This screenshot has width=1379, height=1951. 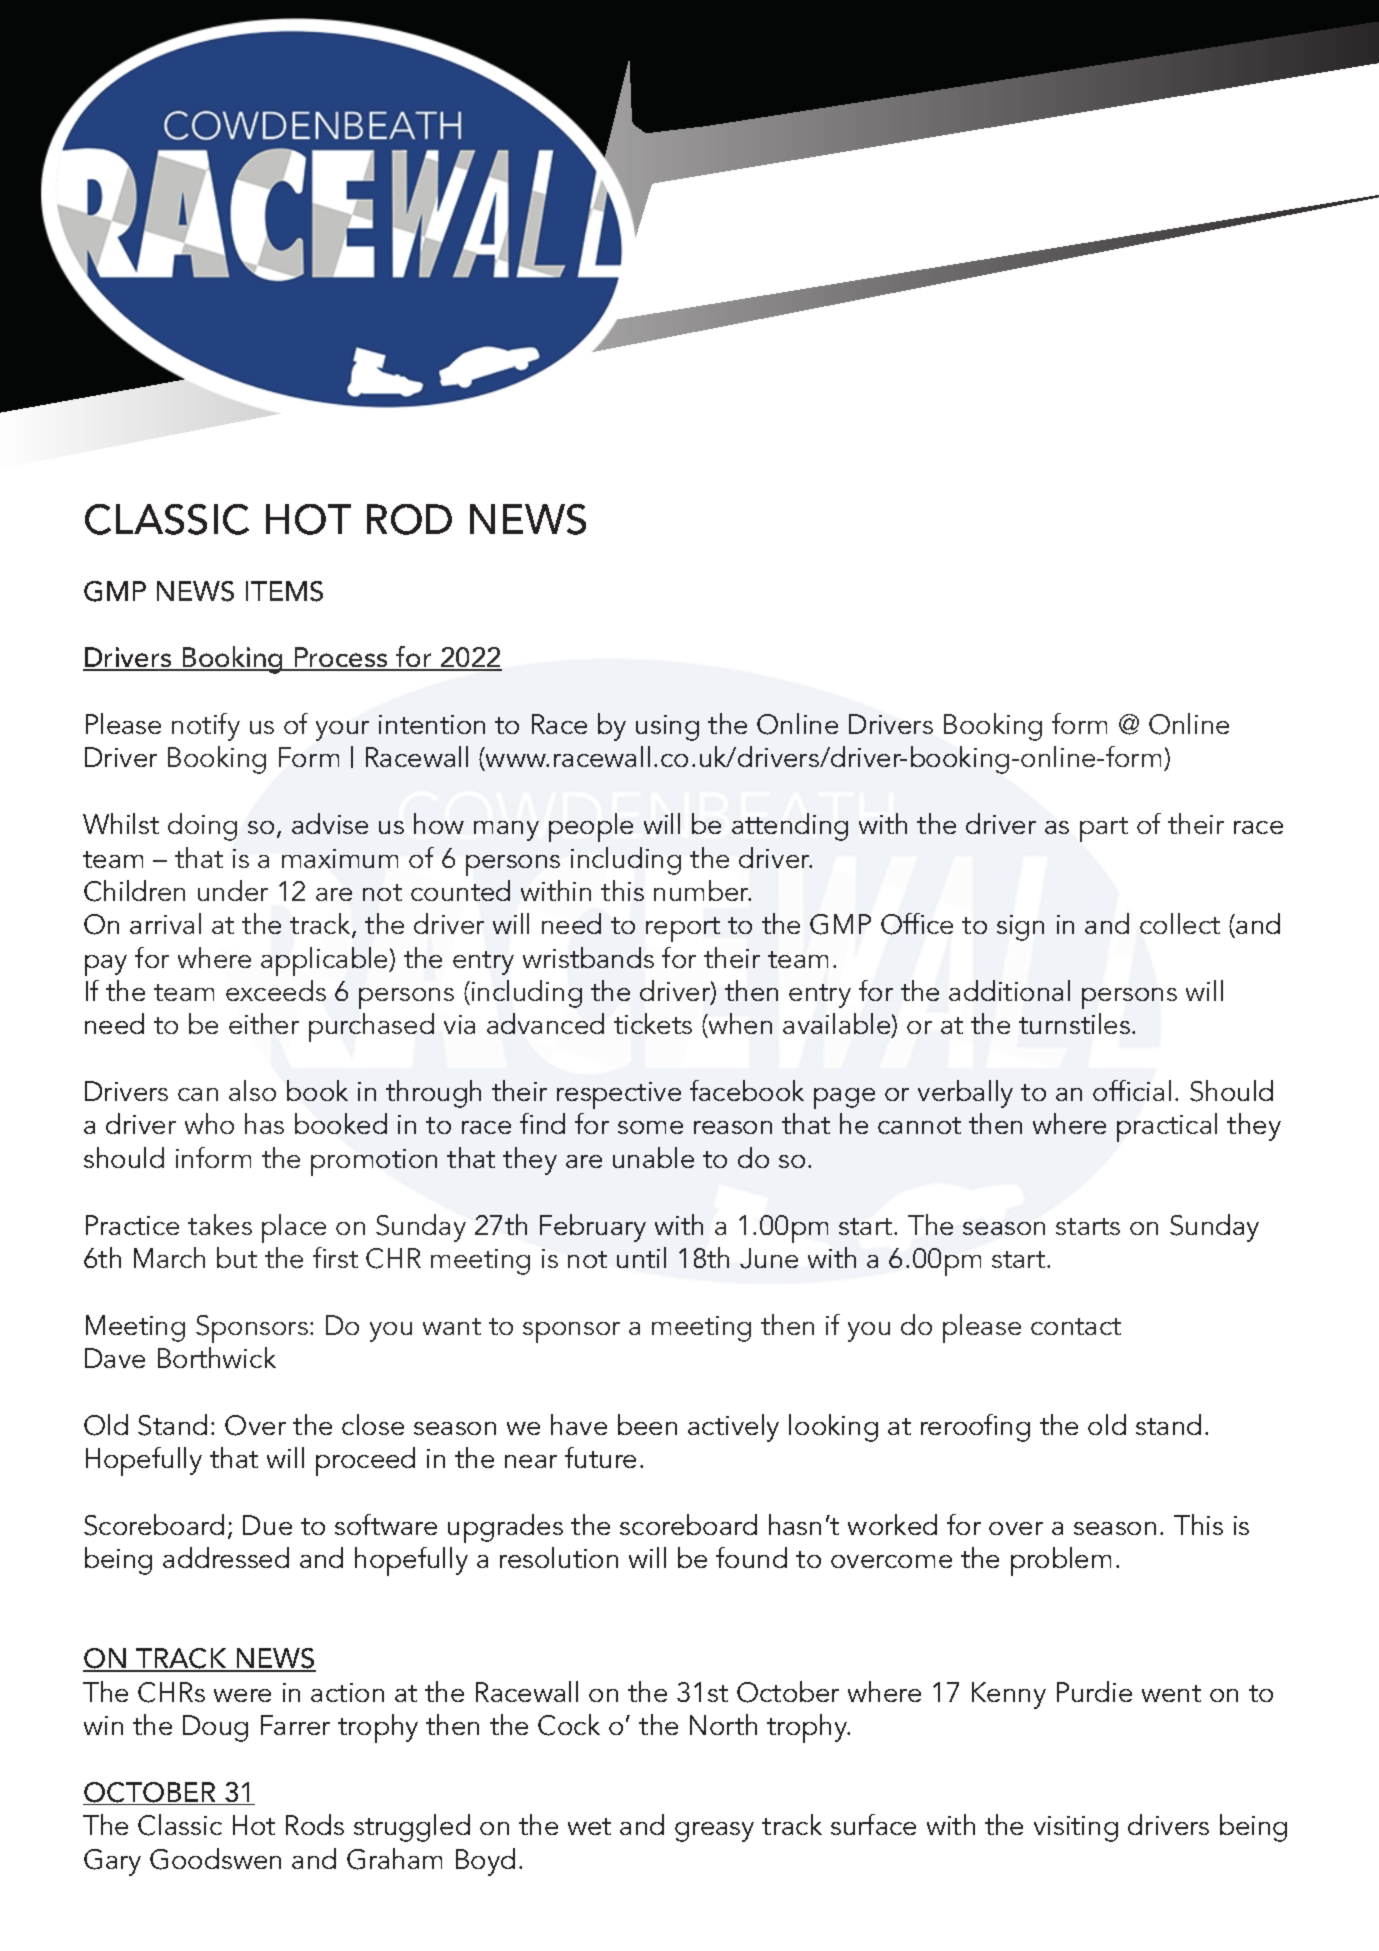 What do you see at coordinates (1061, 1561) in the screenshot?
I see `problem` at bounding box center [1061, 1561].
